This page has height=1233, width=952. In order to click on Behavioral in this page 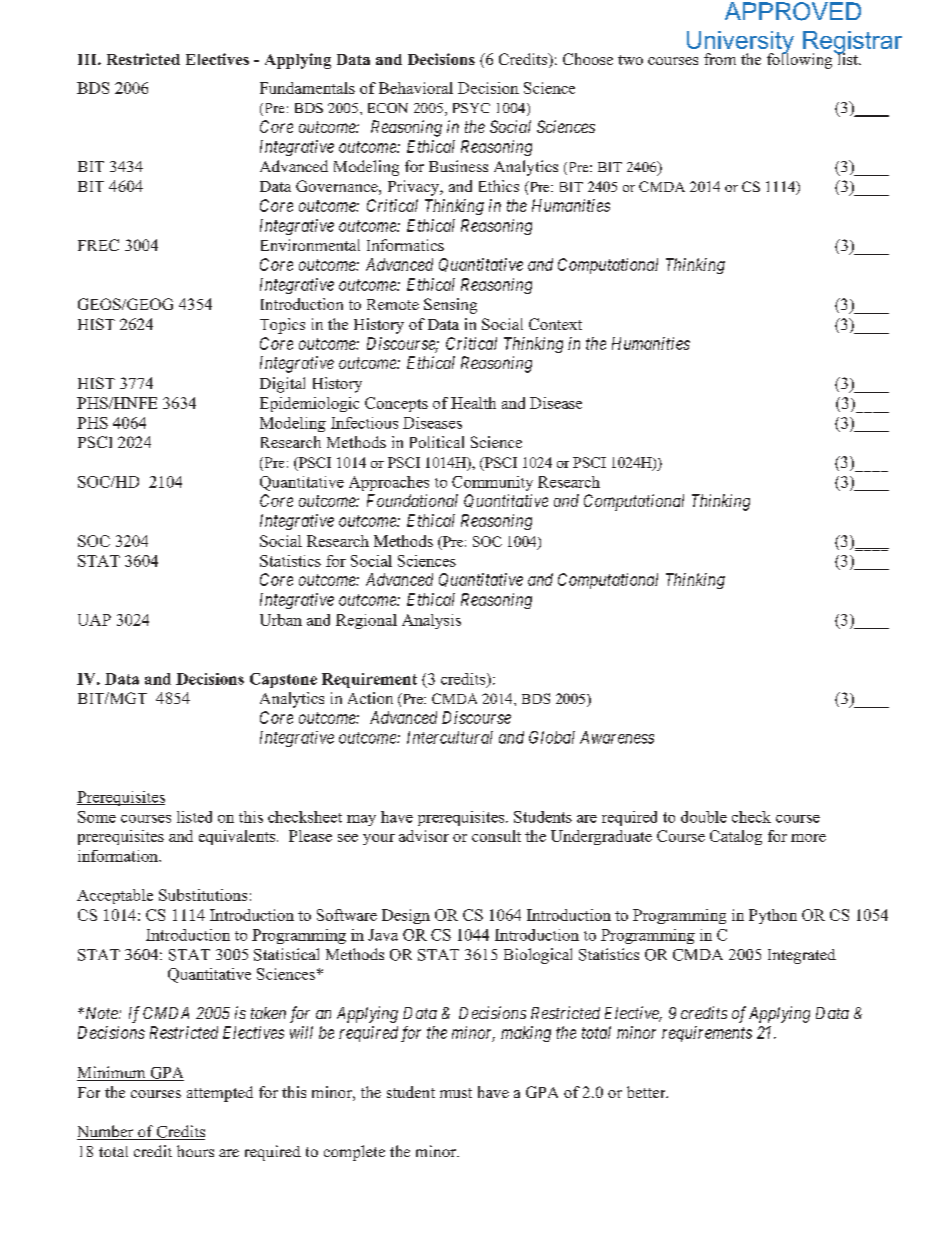, I will do `click(416, 88)`.
